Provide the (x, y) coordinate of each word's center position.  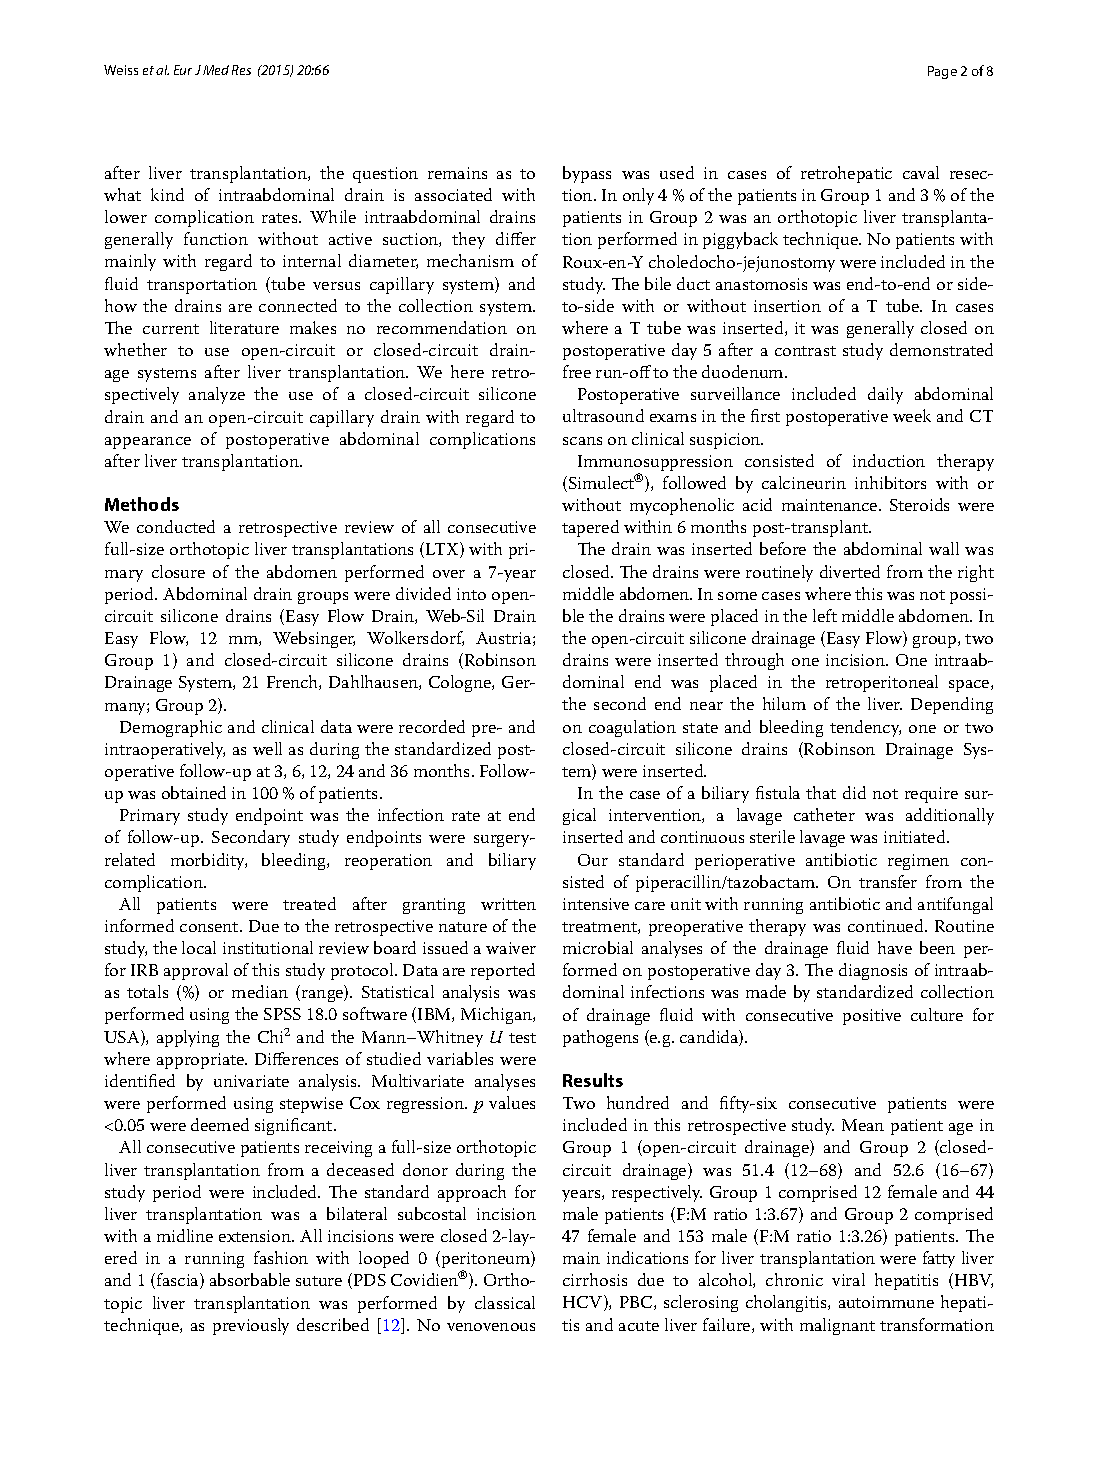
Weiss (121, 70)
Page (942, 72)
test (522, 1038)
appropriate (201, 1061)
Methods (142, 504)
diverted (850, 571)
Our (593, 860)
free (577, 371)
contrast (805, 351)
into (471, 594)
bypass (587, 174)
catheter (824, 814)
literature (244, 327)
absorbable (250, 1279)
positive (872, 1017)
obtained (194, 792)
